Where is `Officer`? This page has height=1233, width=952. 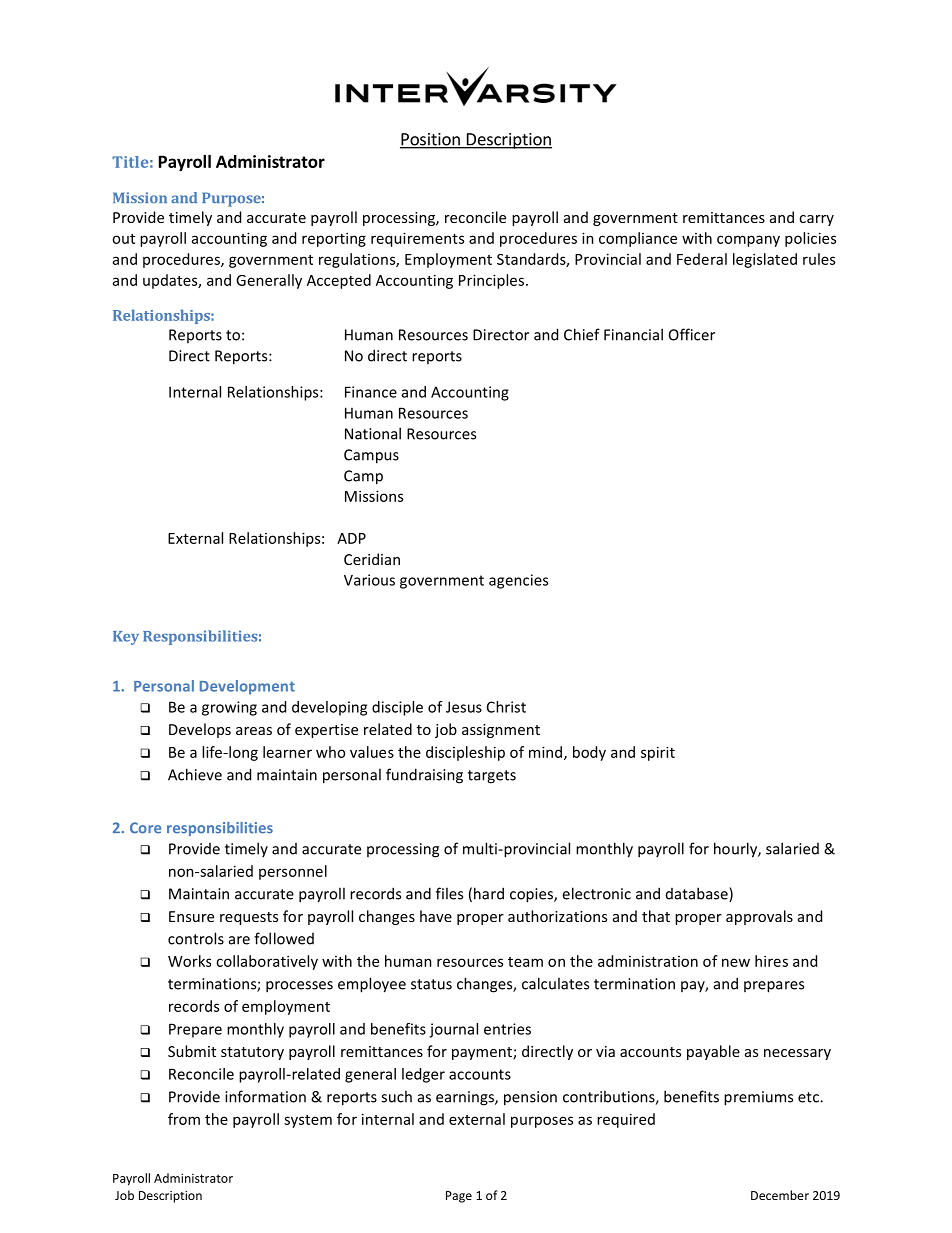
Officer is located at coordinates (692, 334).
